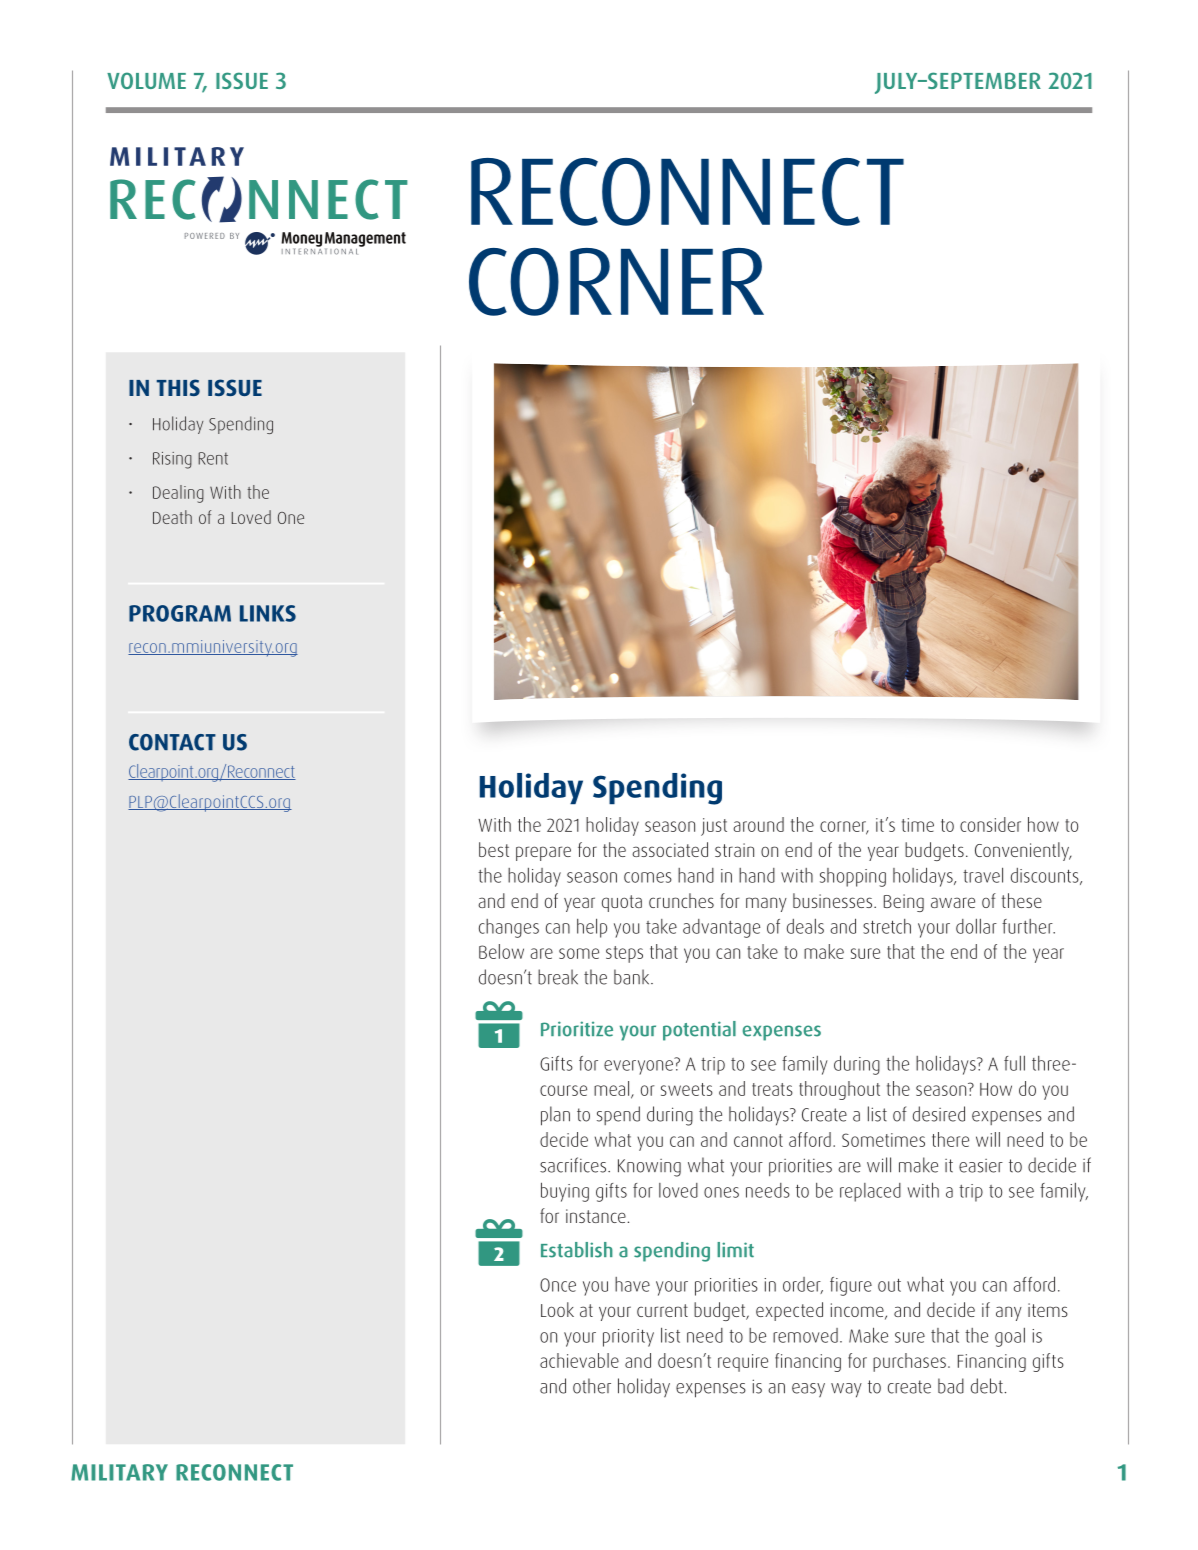 The width and height of the screenshot is (1198, 1550). What do you see at coordinates (178, 494) in the screenshot?
I see `Dealing` at bounding box center [178, 494].
